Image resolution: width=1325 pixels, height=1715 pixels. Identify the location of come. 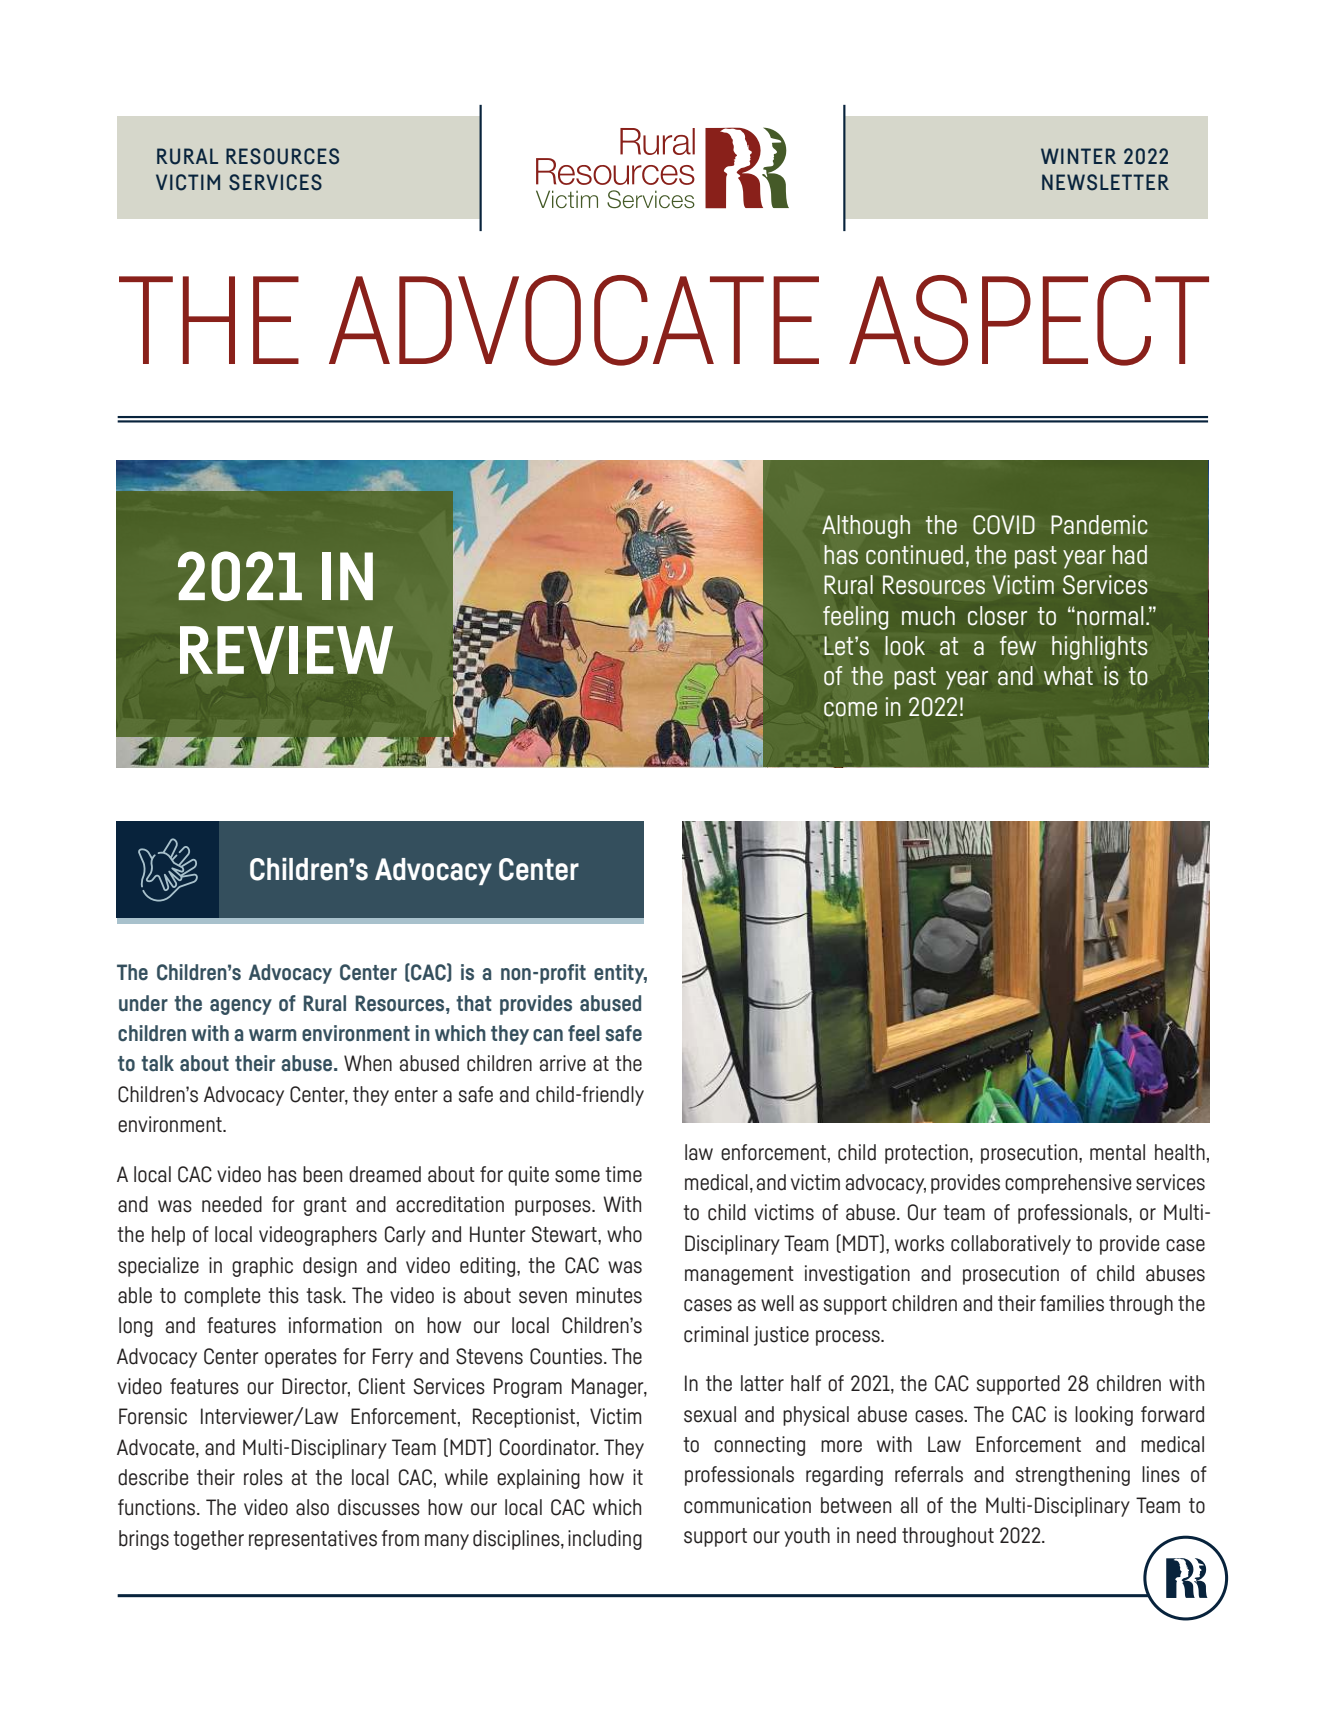
(850, 709).
